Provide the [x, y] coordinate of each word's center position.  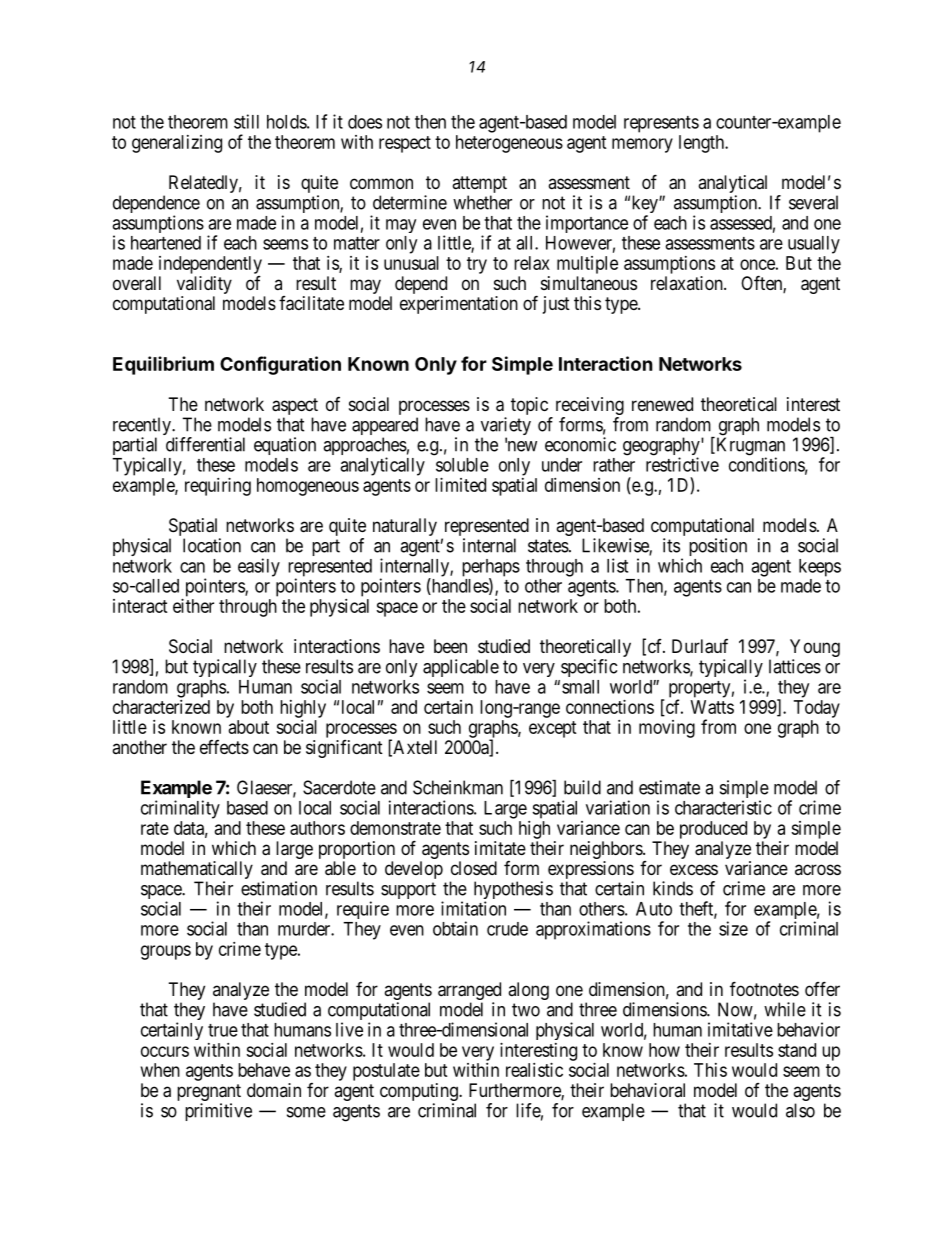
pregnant [209, 1094]
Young [815, 649]
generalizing [177, 144]
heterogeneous [509, 144]
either [193, 606]
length [702, 144]
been [450, 646]
